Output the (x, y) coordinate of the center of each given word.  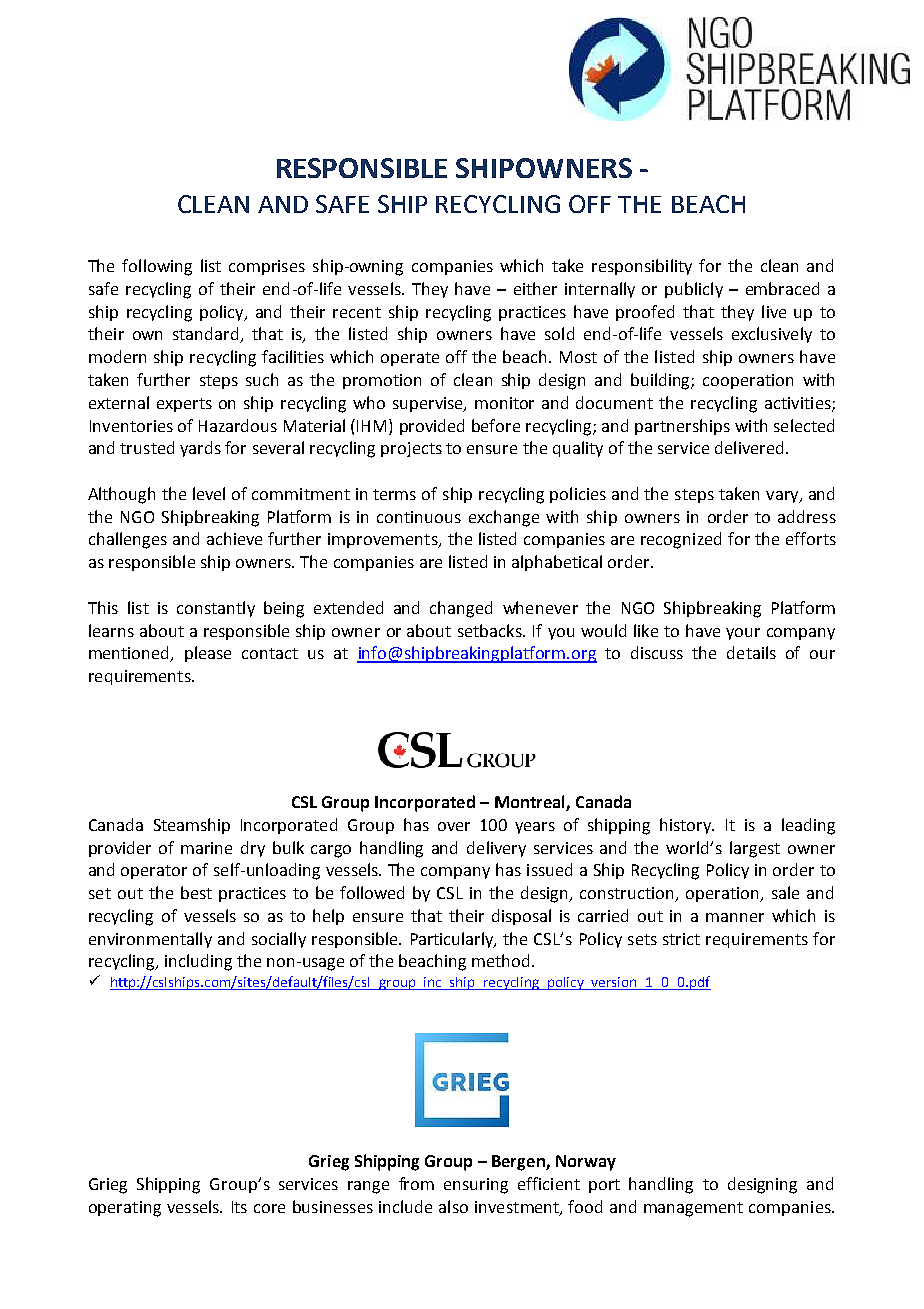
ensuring (476, 1186)
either (535, 288)
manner (735, 917)
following (157, 267)
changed (461, 609)
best (196, 892)
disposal (521, 917)
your (743, 634)
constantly (216, 609)
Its (239, 1207)
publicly (694, 290)
